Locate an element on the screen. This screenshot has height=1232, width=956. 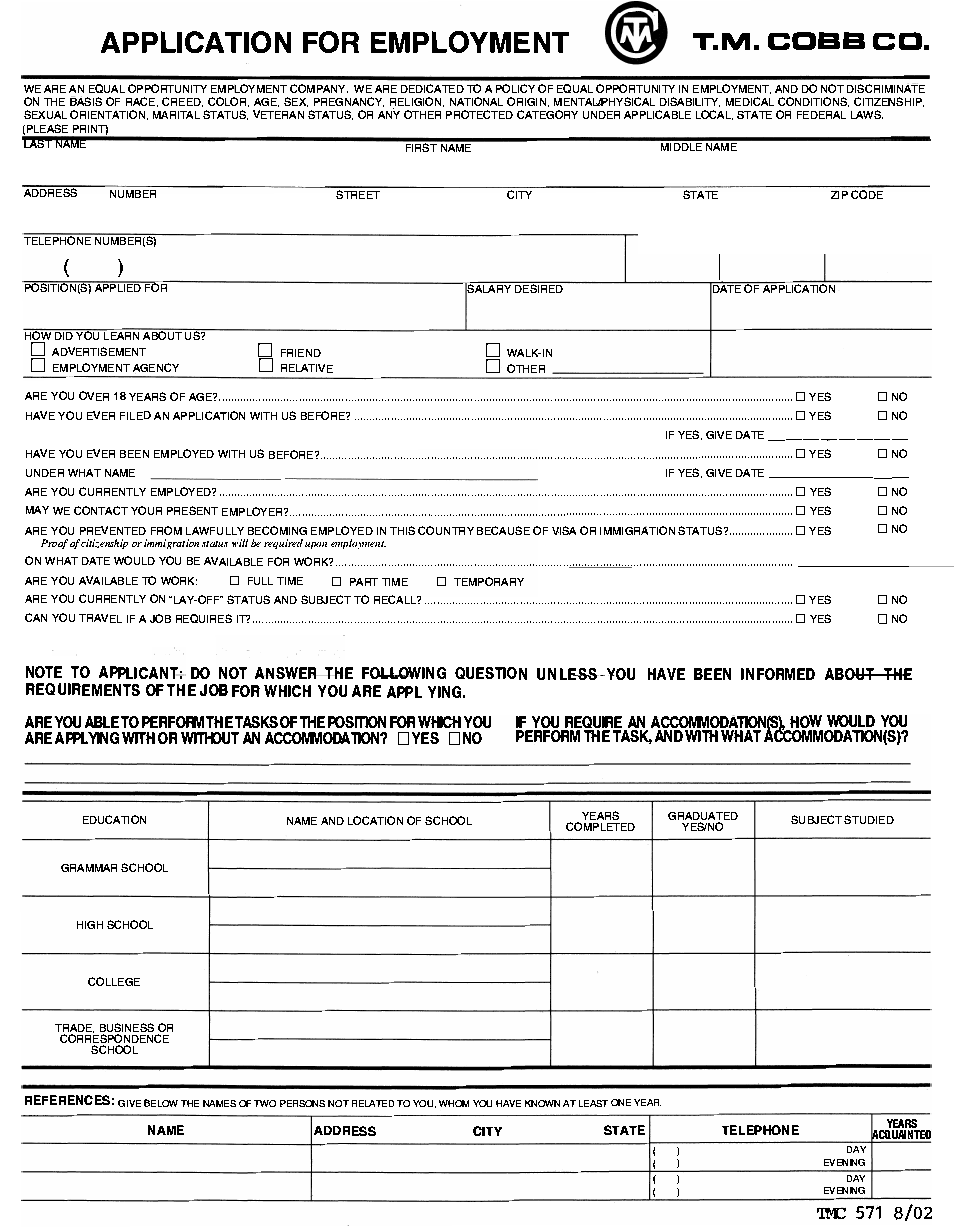
TEMPORARY is located at coordinates (489, 581).
